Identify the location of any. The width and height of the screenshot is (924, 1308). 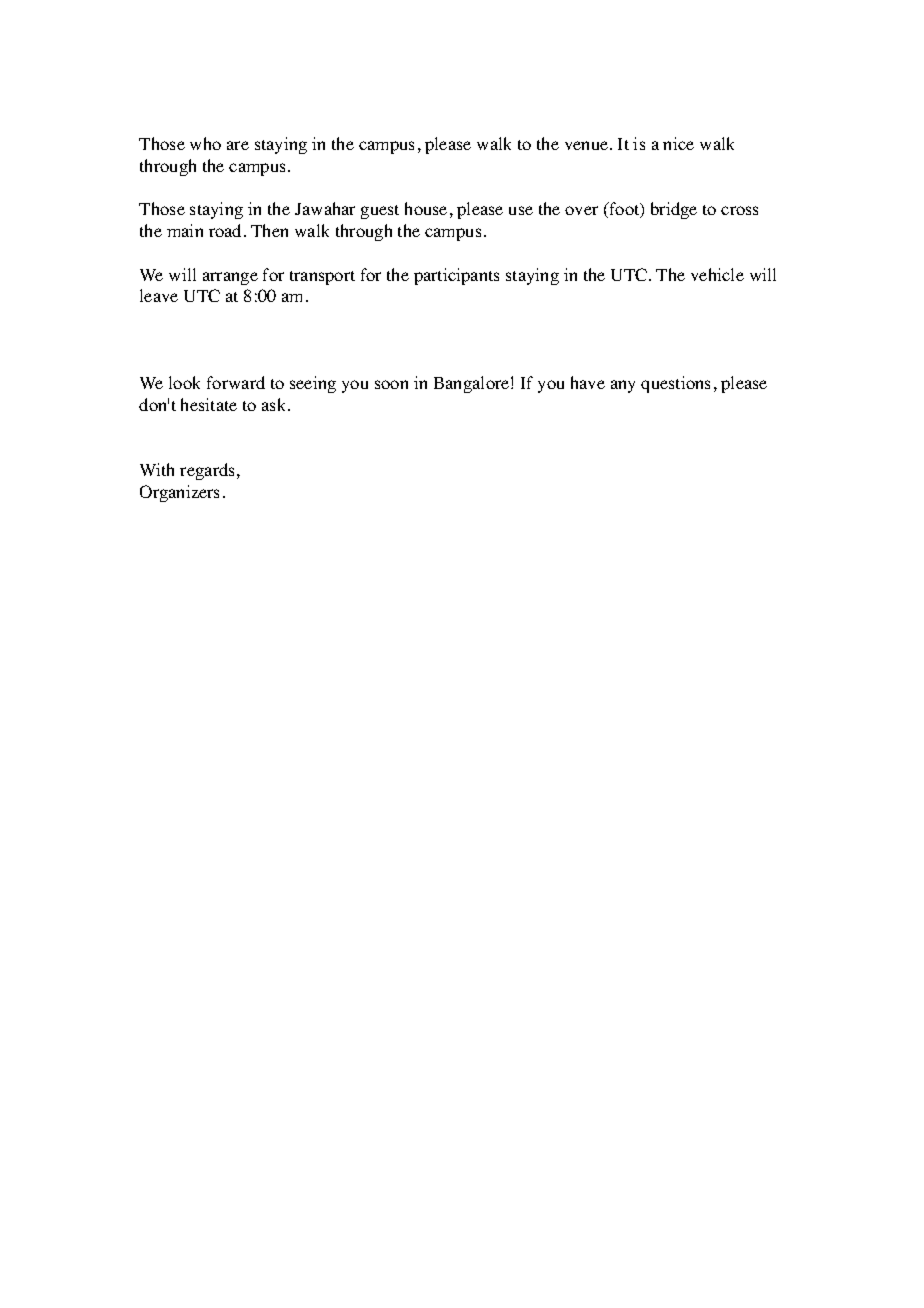
(623, 386).
